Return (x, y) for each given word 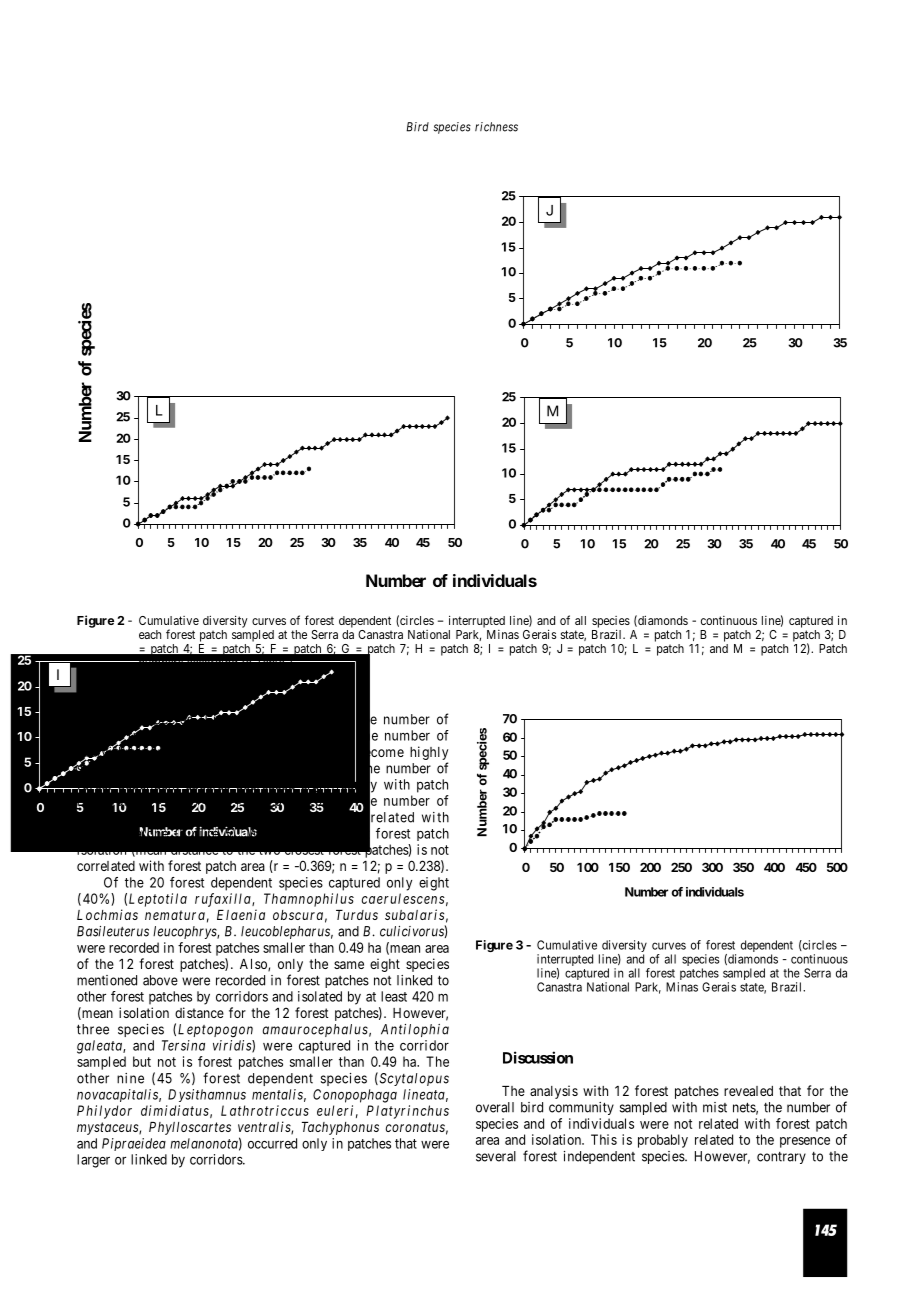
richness (496, 127)
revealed (748, 1091)
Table (269, 661)
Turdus (357, 915)
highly (429, 753)
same (349, 965)
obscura (298, 915)
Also (254, 965)
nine (130, 1078)
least (394, 996)
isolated (320, 996)
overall (495, 1107)
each (150, 634)
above (160, 980)
